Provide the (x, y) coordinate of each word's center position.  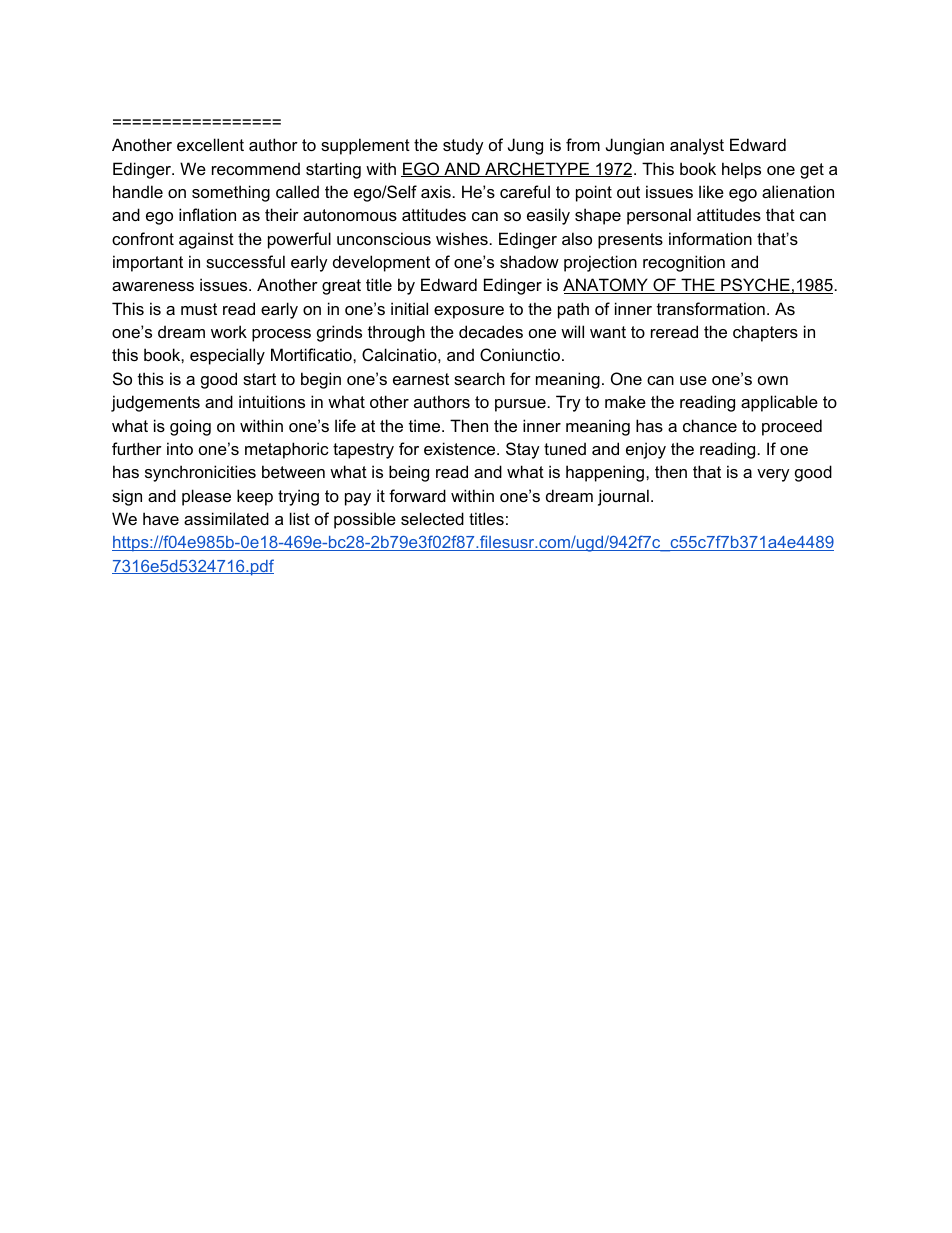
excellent (210, 144)
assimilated (226, 518)
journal (623, 497)
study (463, 146)
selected (432, 518)
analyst (697, 146)
